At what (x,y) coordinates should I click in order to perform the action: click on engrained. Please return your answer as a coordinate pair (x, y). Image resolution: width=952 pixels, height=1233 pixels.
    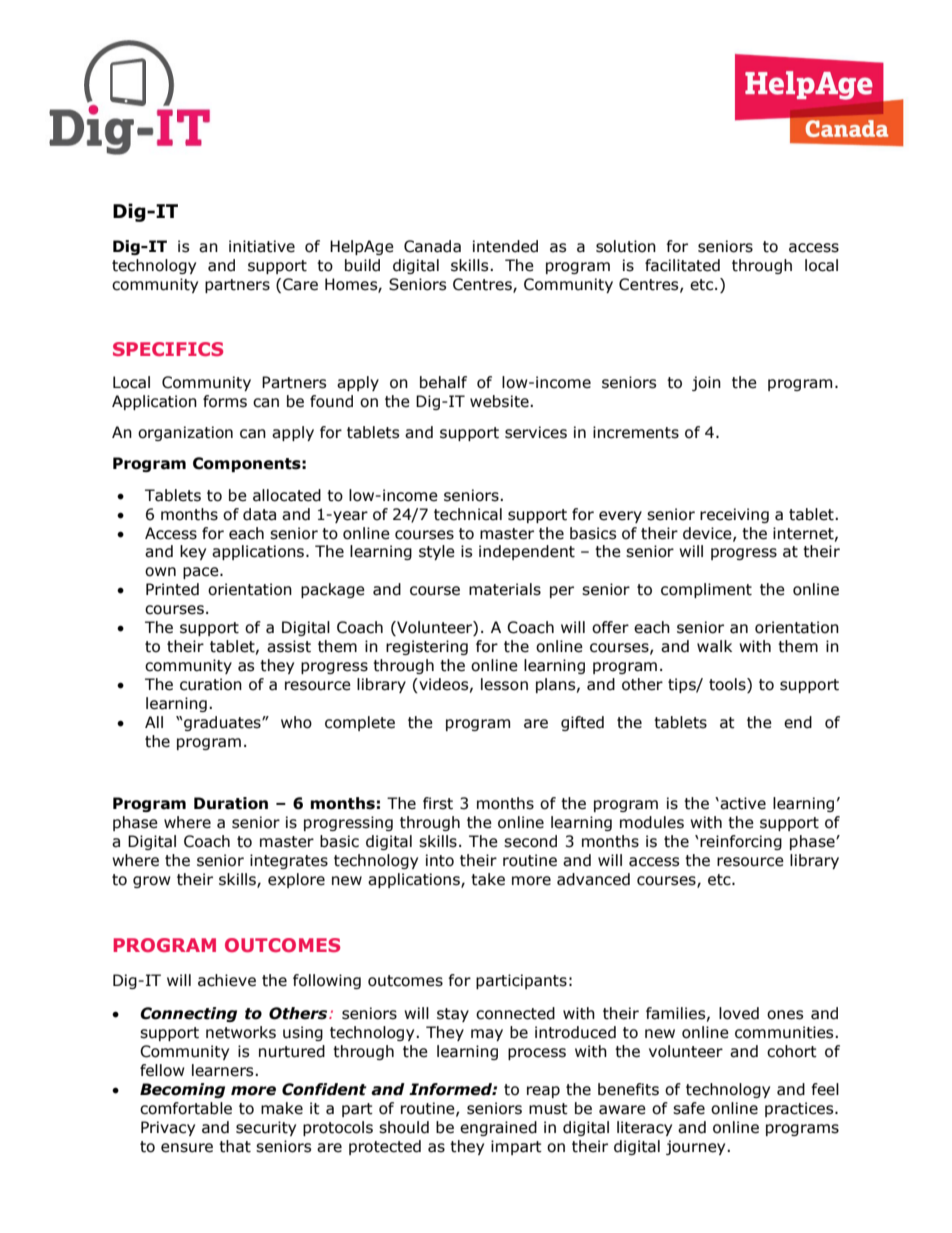
    Looking at the image, I should click on (498, 1128).
